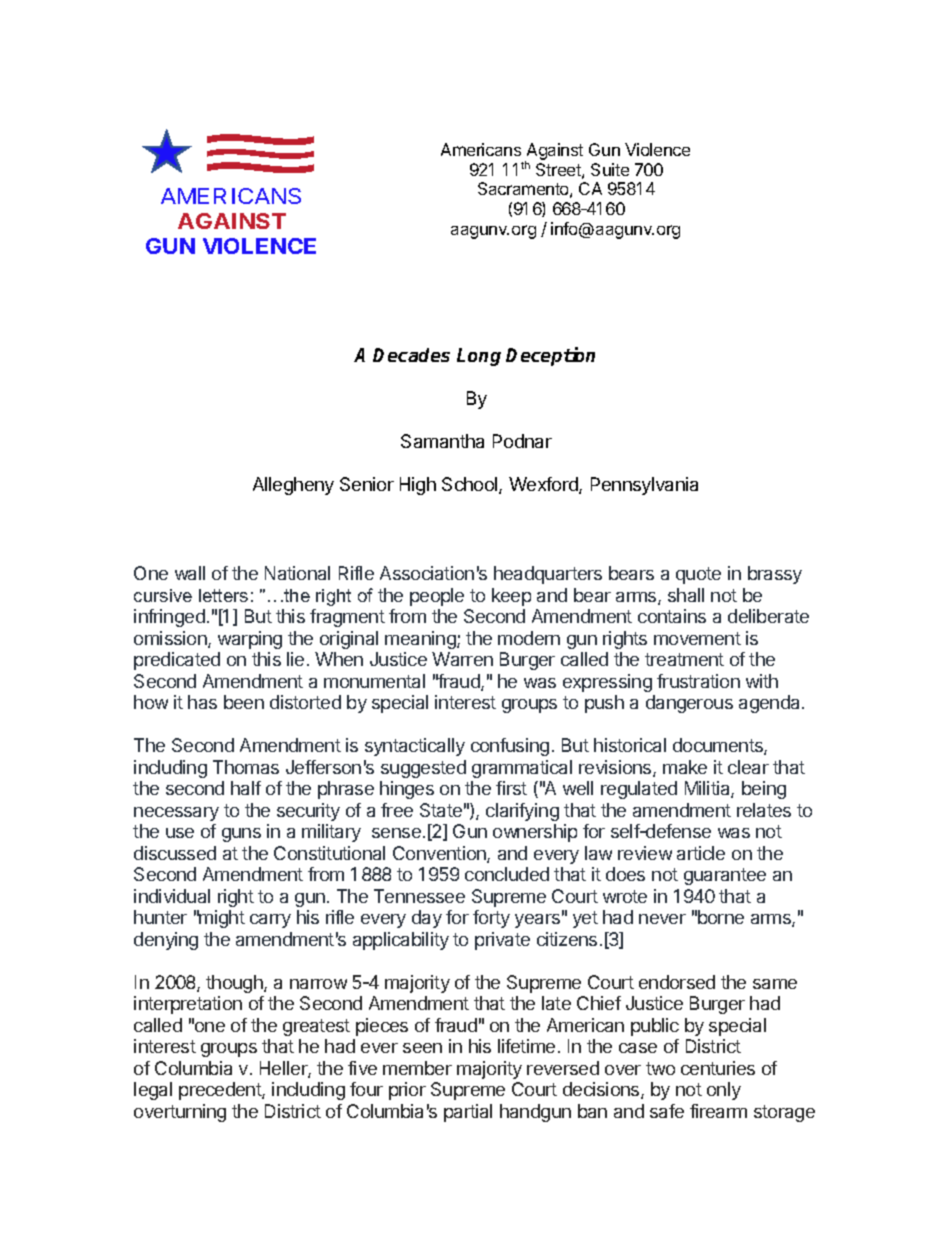  Describe the element at coordinates (468, 1113) in the screenshot. I see `partial` at that location.
